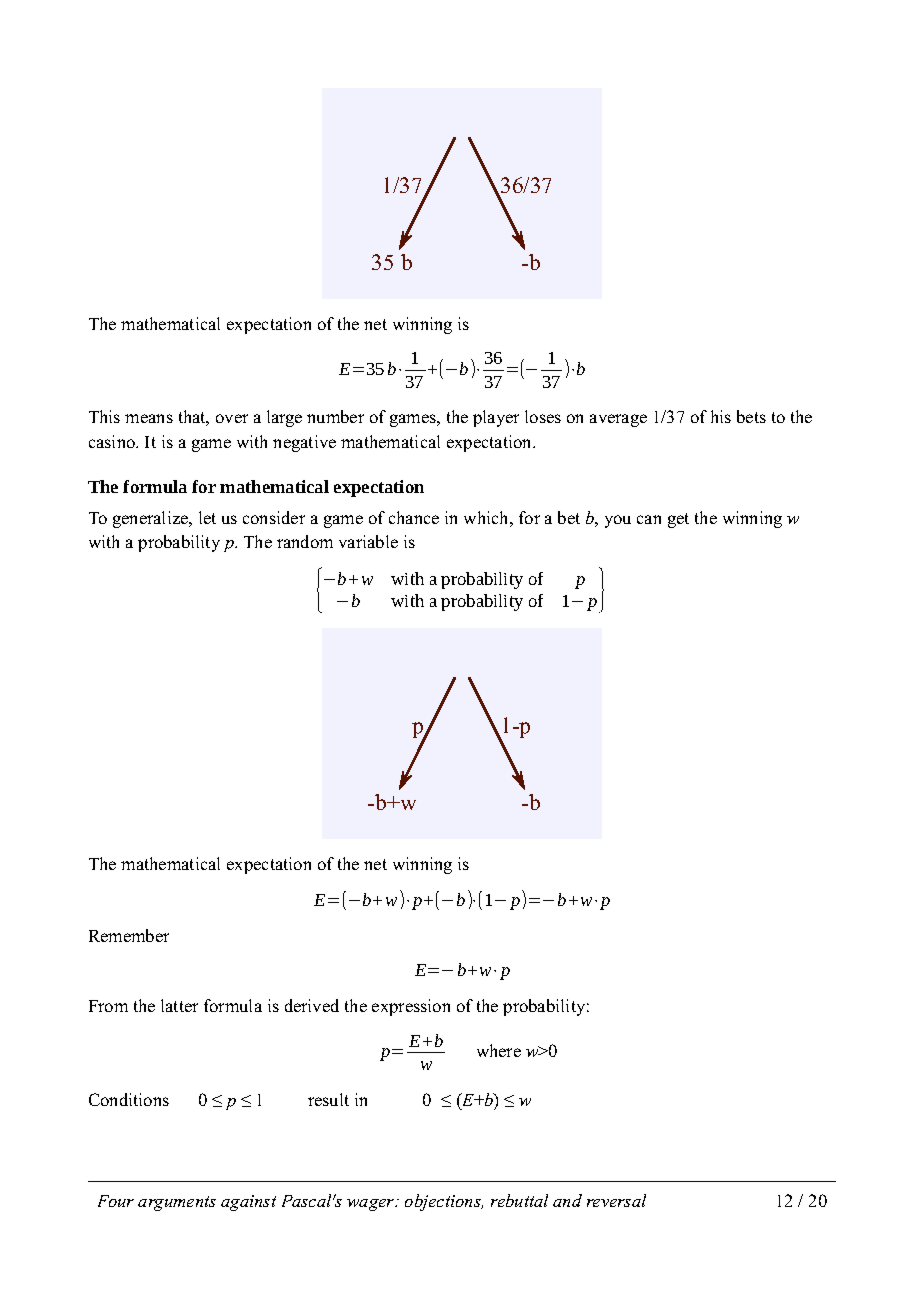 The image size is (924, 1308). I want to click on player, so click(496, 418).
